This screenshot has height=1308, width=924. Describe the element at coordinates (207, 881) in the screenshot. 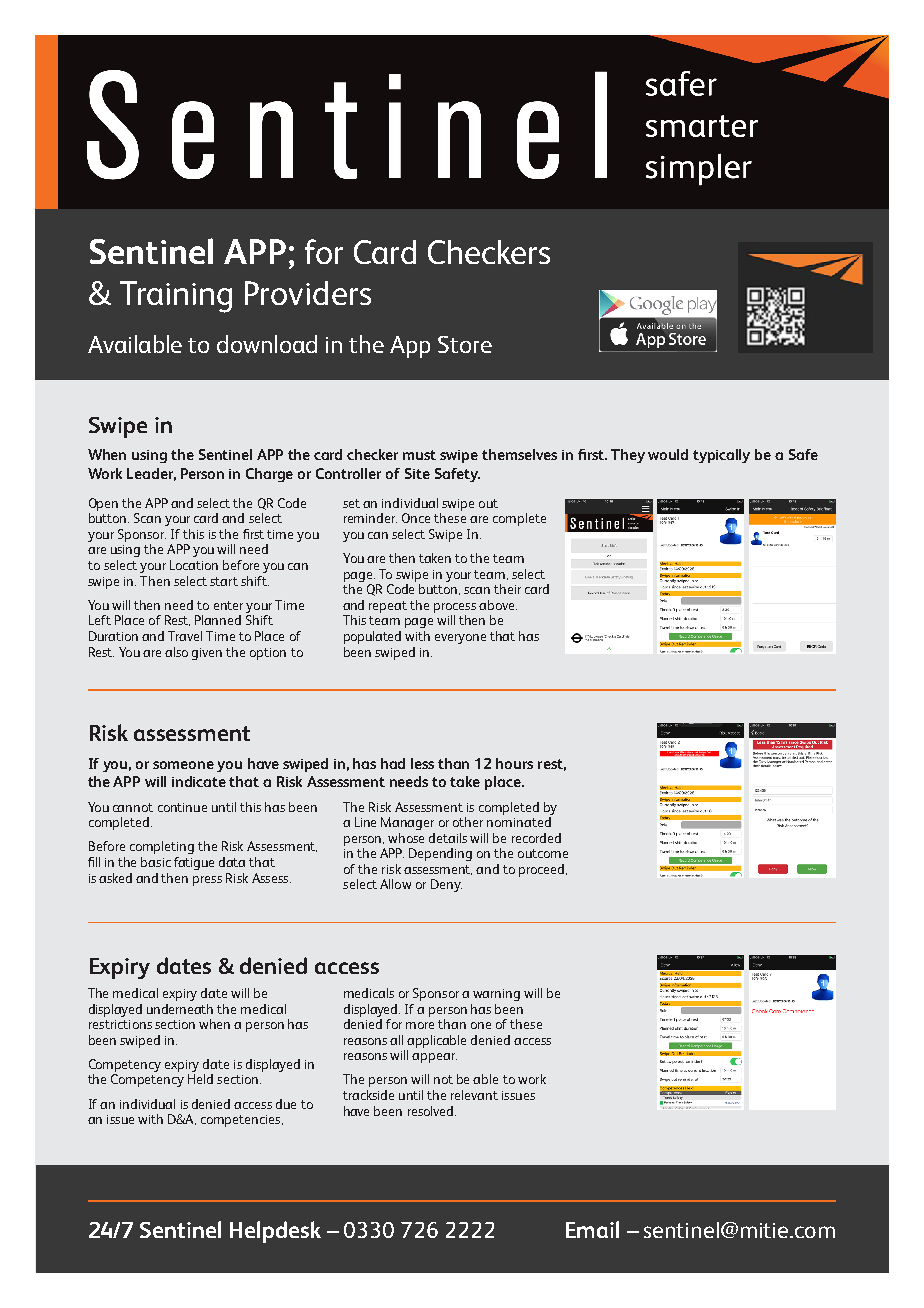

I see `press` at that location.
